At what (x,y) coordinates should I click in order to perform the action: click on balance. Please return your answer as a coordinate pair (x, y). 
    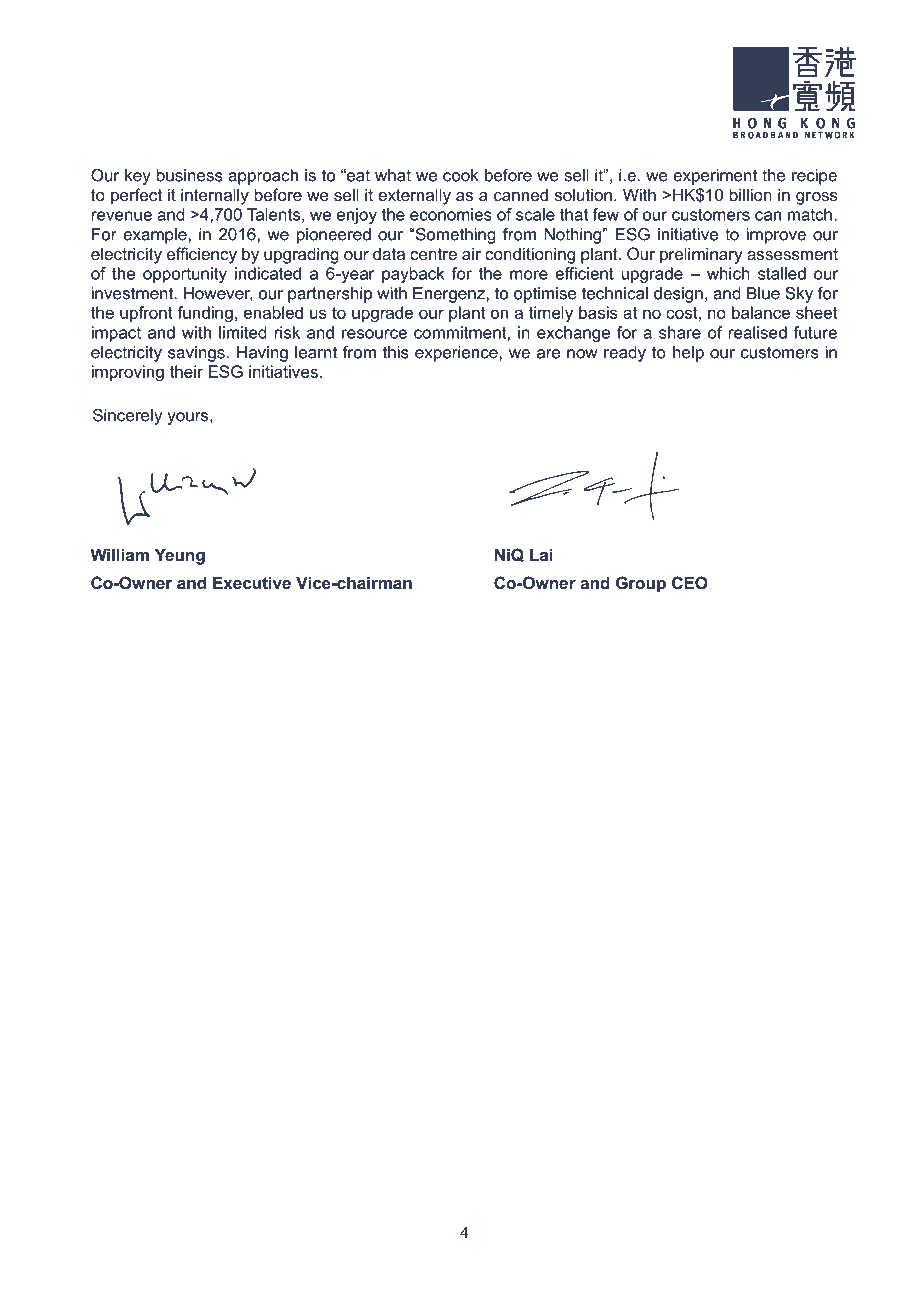
    Looking at the image, I should click on (761, 312).
